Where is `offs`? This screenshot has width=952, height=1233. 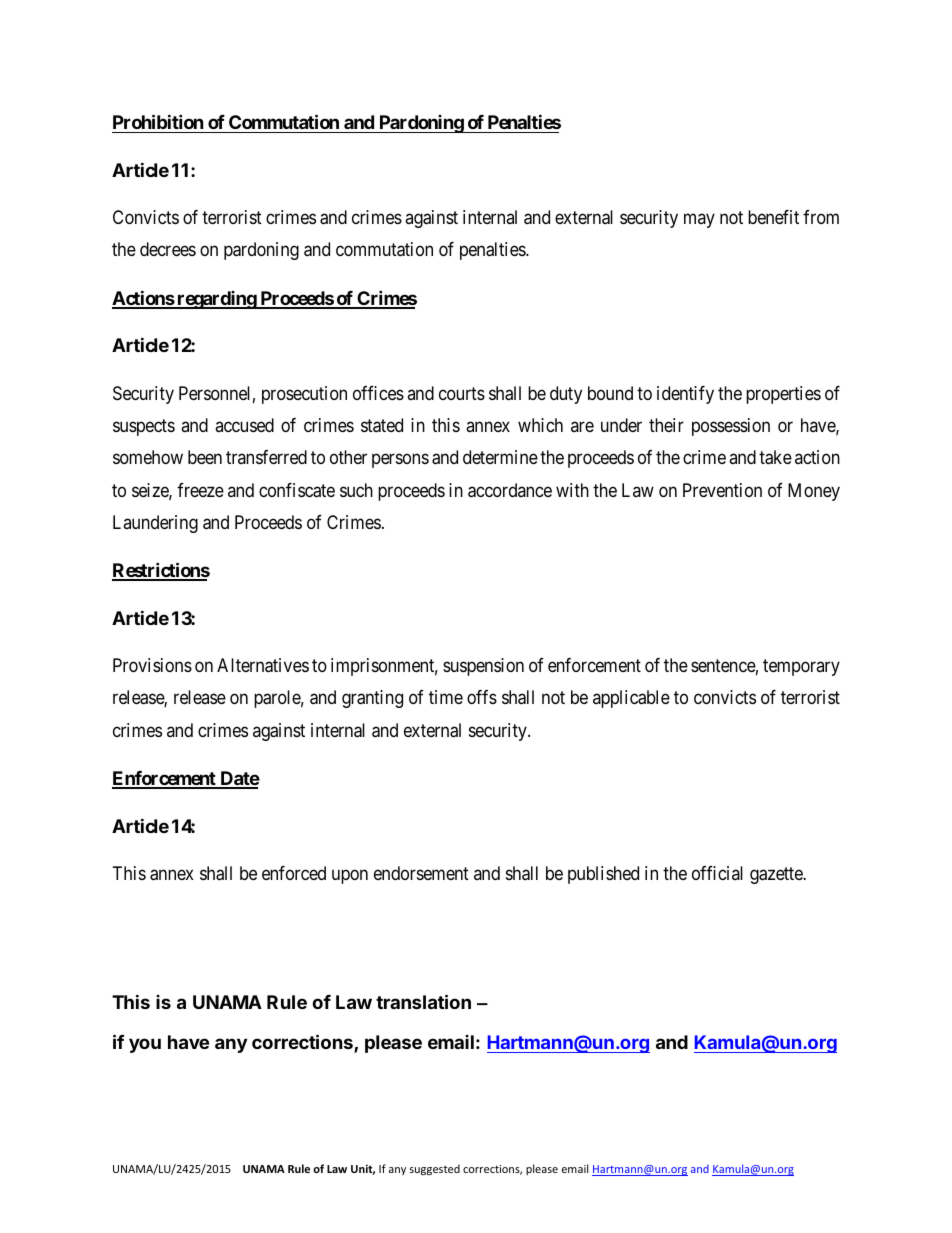 offs is located at coordinates (482, 697).
